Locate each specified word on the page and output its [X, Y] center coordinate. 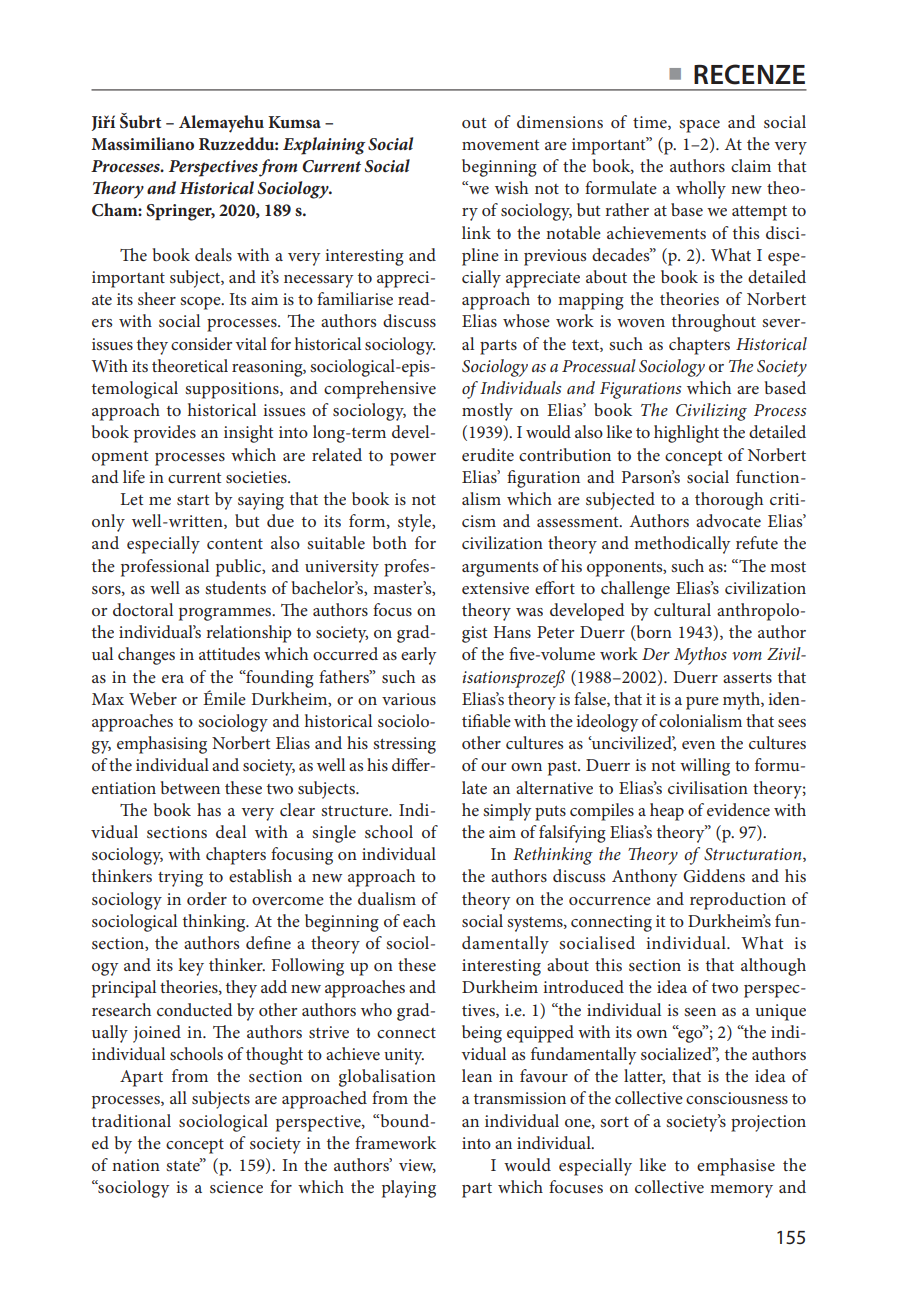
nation [136, 1165]
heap [667, 812]
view [417, 1166]
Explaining [324, 146]
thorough [729, 501]
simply [507, 812]
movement [500, 145]
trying [180, 878]
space [699, 126]
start [193, 500]
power [413, 459]
